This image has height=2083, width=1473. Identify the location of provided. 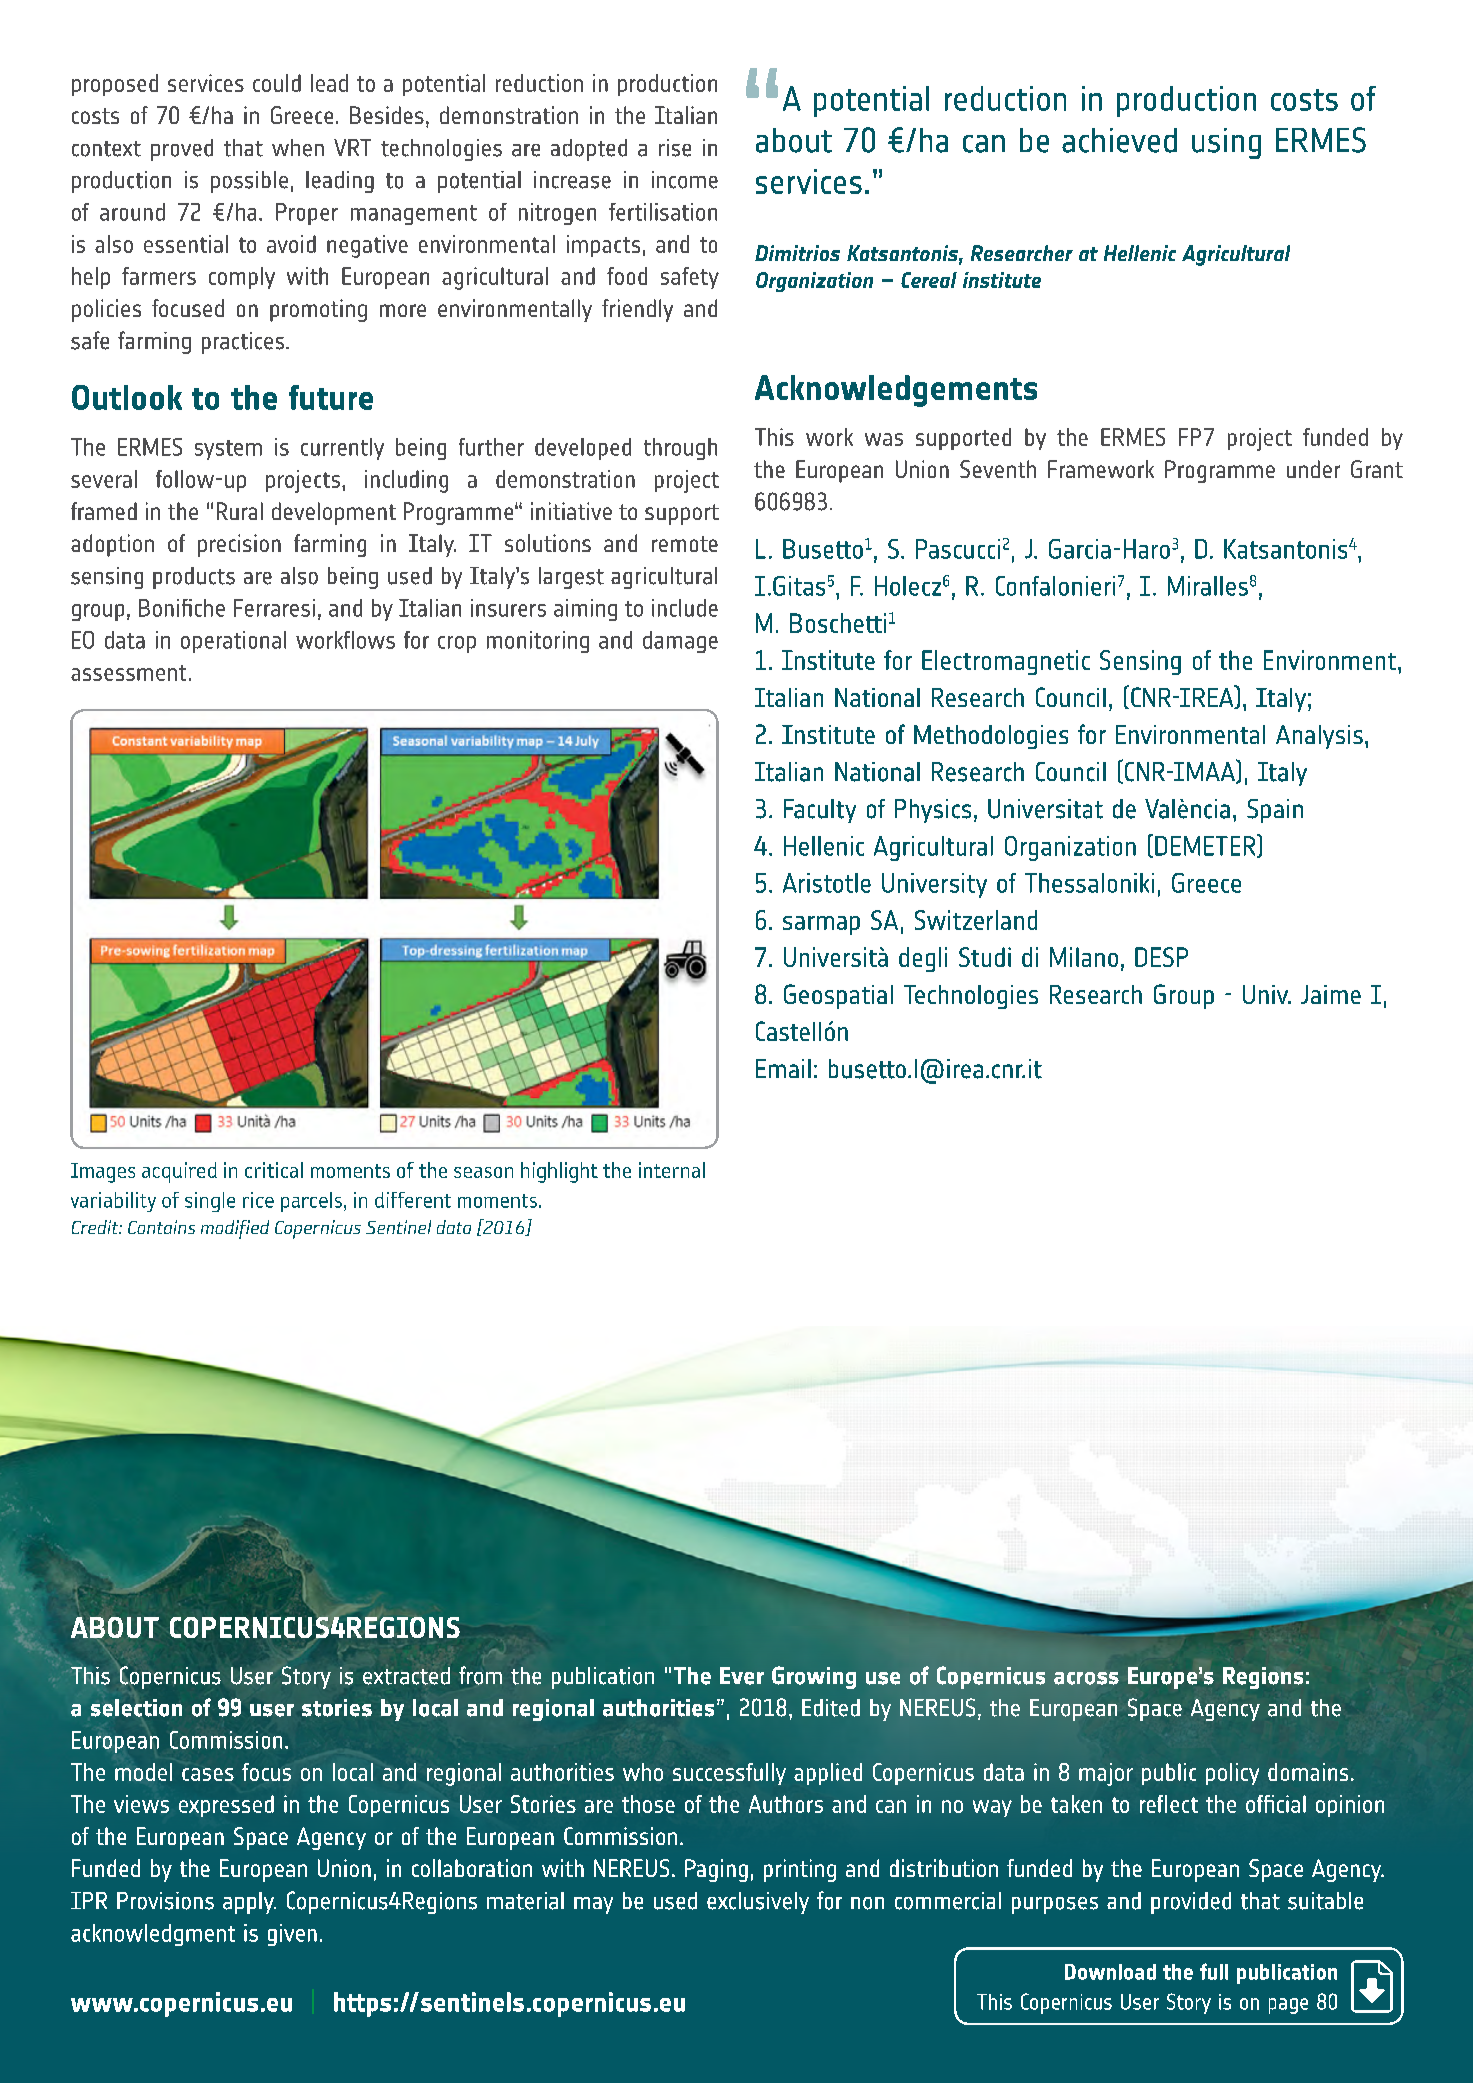
(1191, 1903).
